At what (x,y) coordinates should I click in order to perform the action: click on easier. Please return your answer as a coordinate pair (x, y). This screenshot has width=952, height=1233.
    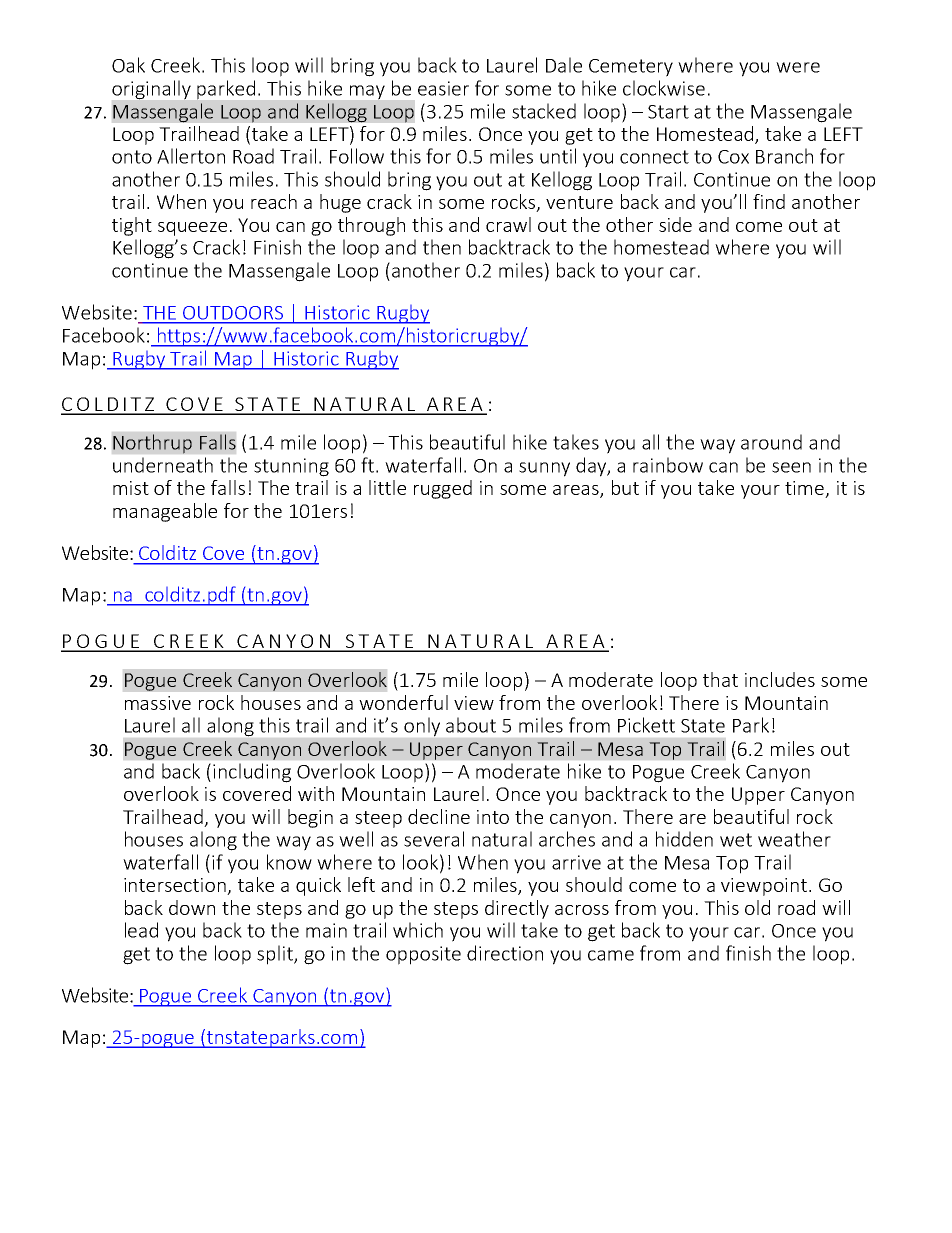
    Looking at the image, I should click on (443, 88).
